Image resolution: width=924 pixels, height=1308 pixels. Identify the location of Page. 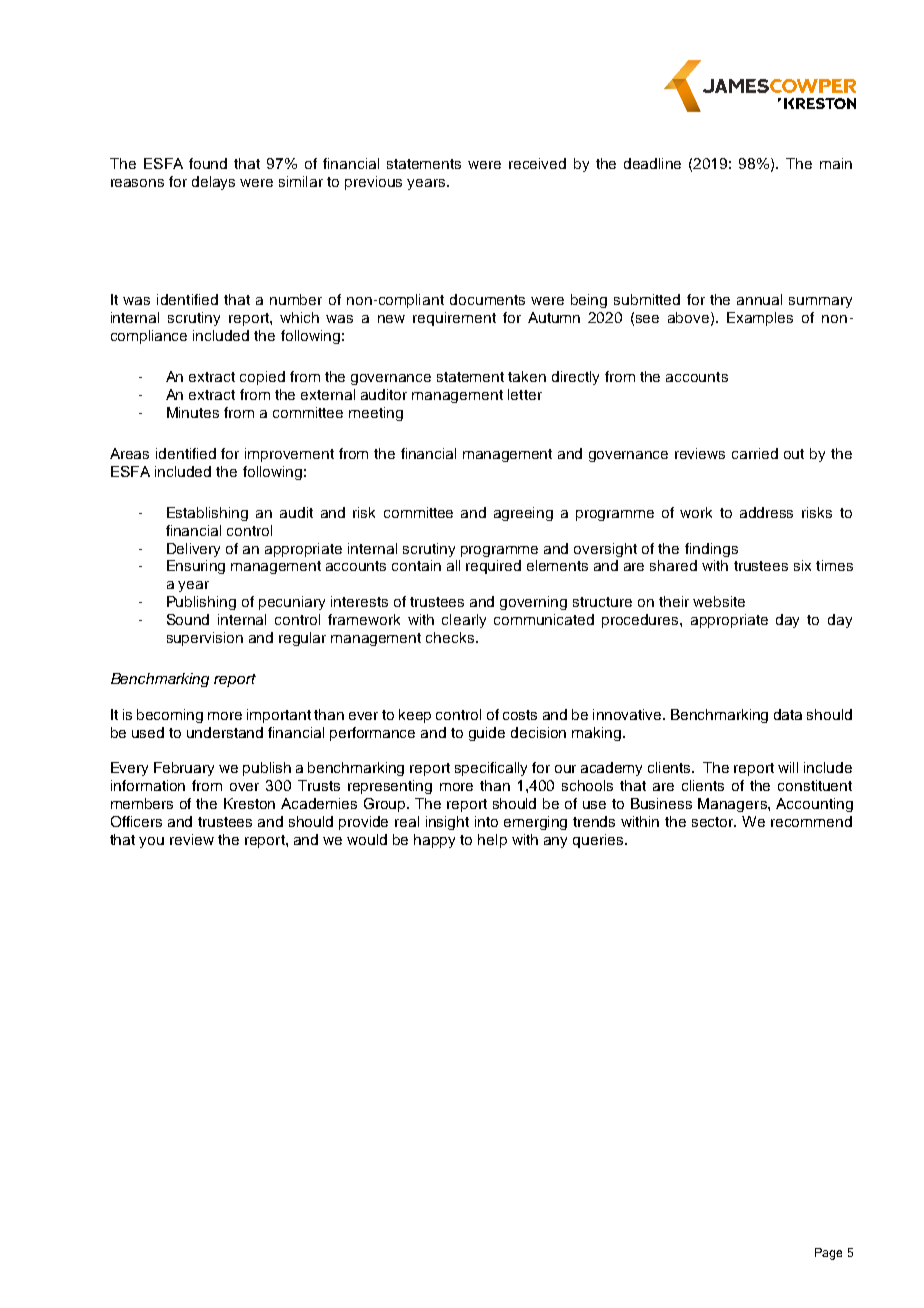
(828, 1254).
